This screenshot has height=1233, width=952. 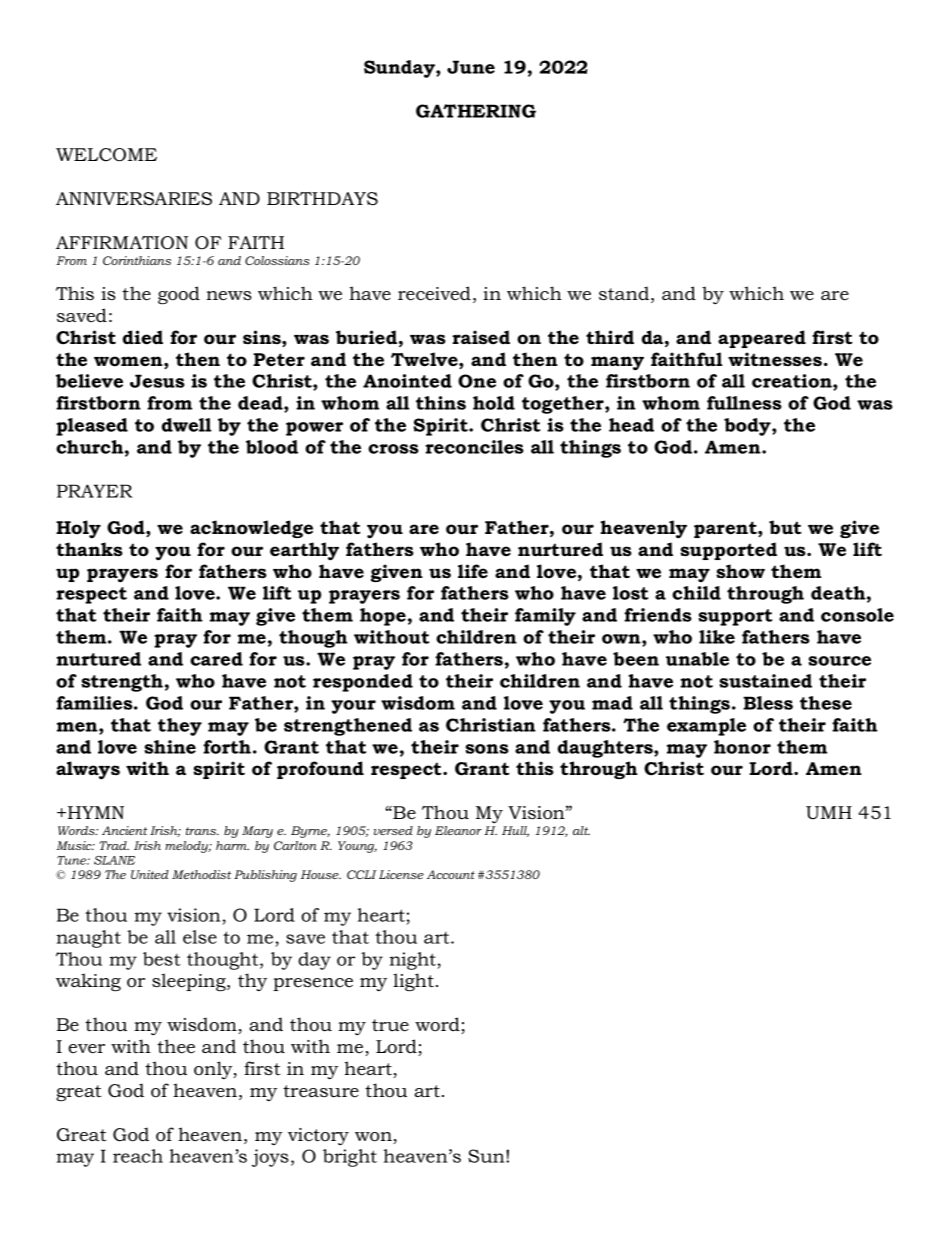 I want to click on like, so click(x=717, y=637).
